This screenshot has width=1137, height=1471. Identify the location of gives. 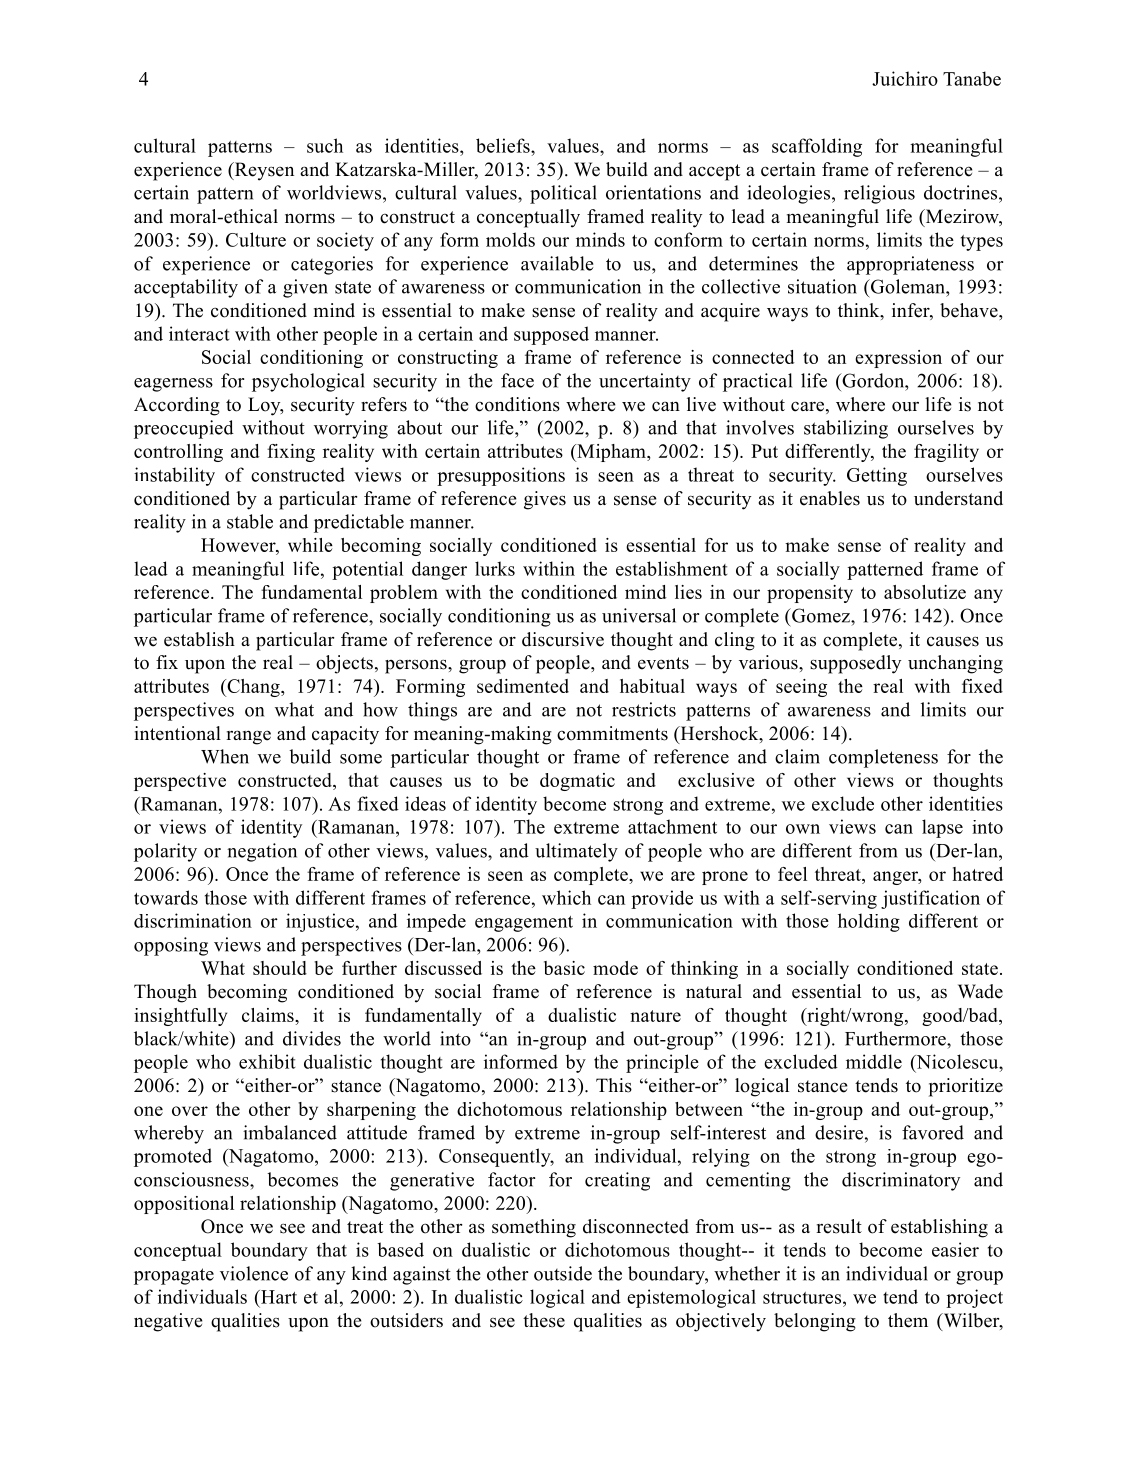
(545, 500).
